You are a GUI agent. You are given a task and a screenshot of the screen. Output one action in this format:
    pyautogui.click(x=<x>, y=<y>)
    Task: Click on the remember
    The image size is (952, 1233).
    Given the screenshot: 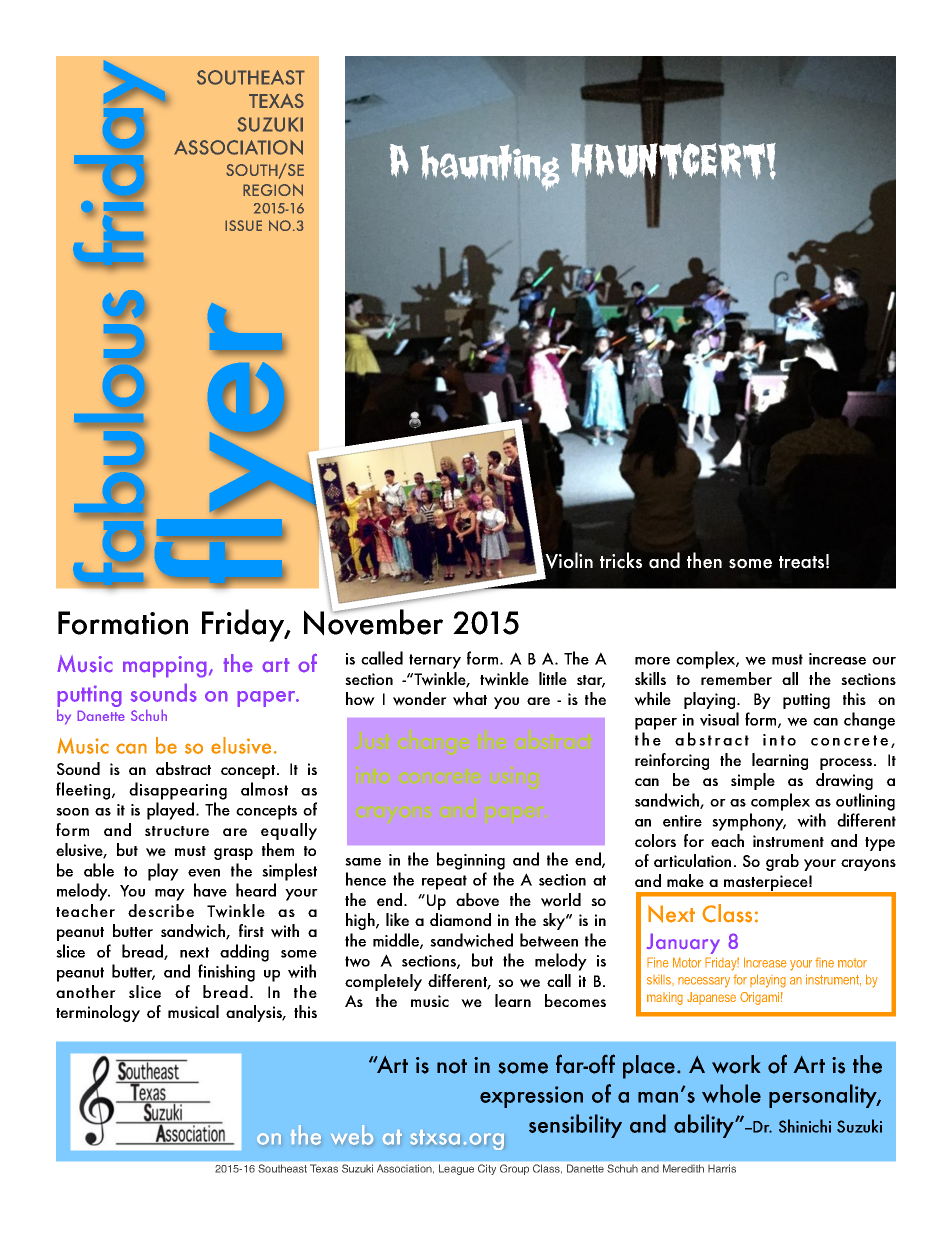 What is the action you would take?
    pyautogui.click(x=736, y=678)
